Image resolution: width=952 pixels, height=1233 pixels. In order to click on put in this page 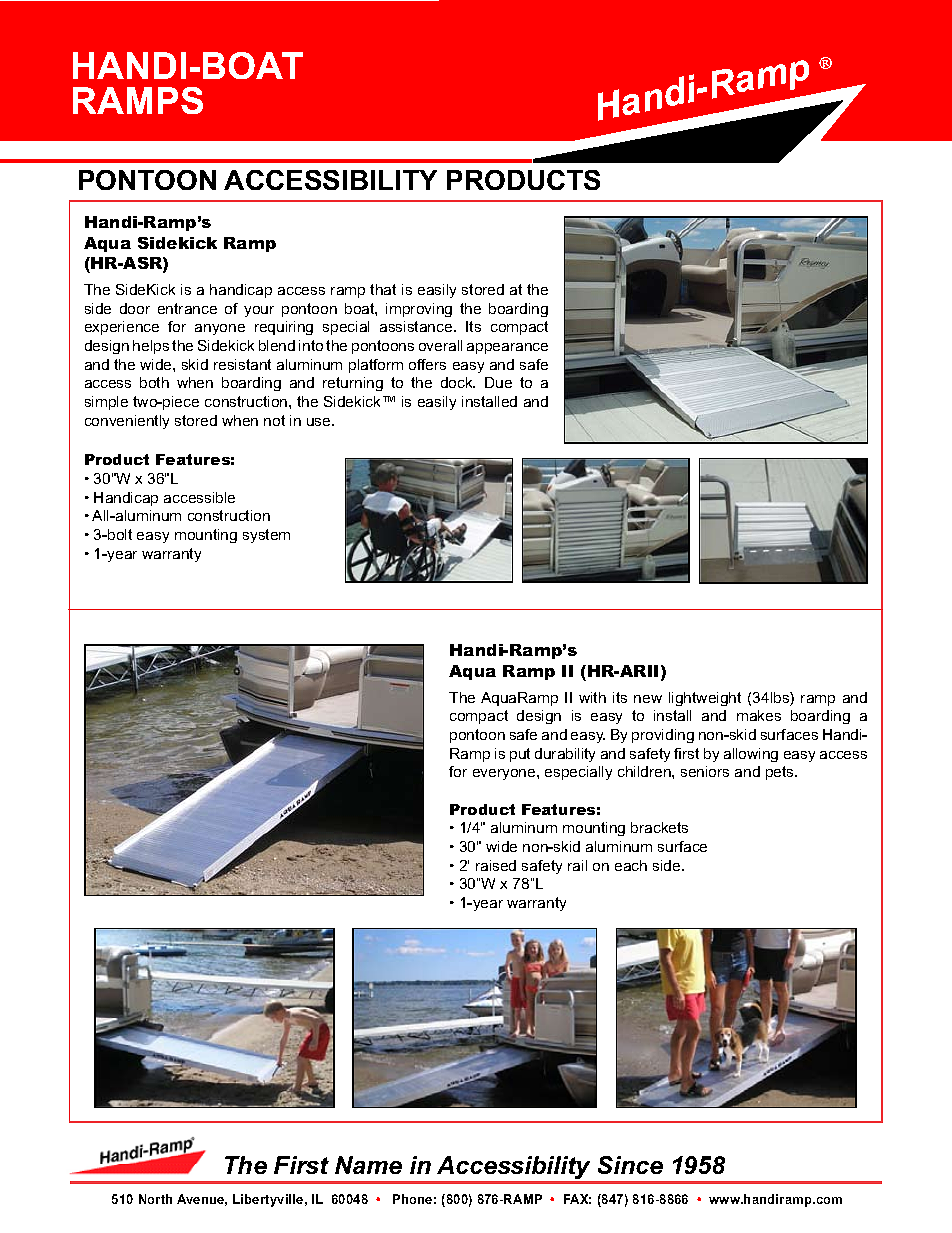, I will do `click(520, 755)`.
